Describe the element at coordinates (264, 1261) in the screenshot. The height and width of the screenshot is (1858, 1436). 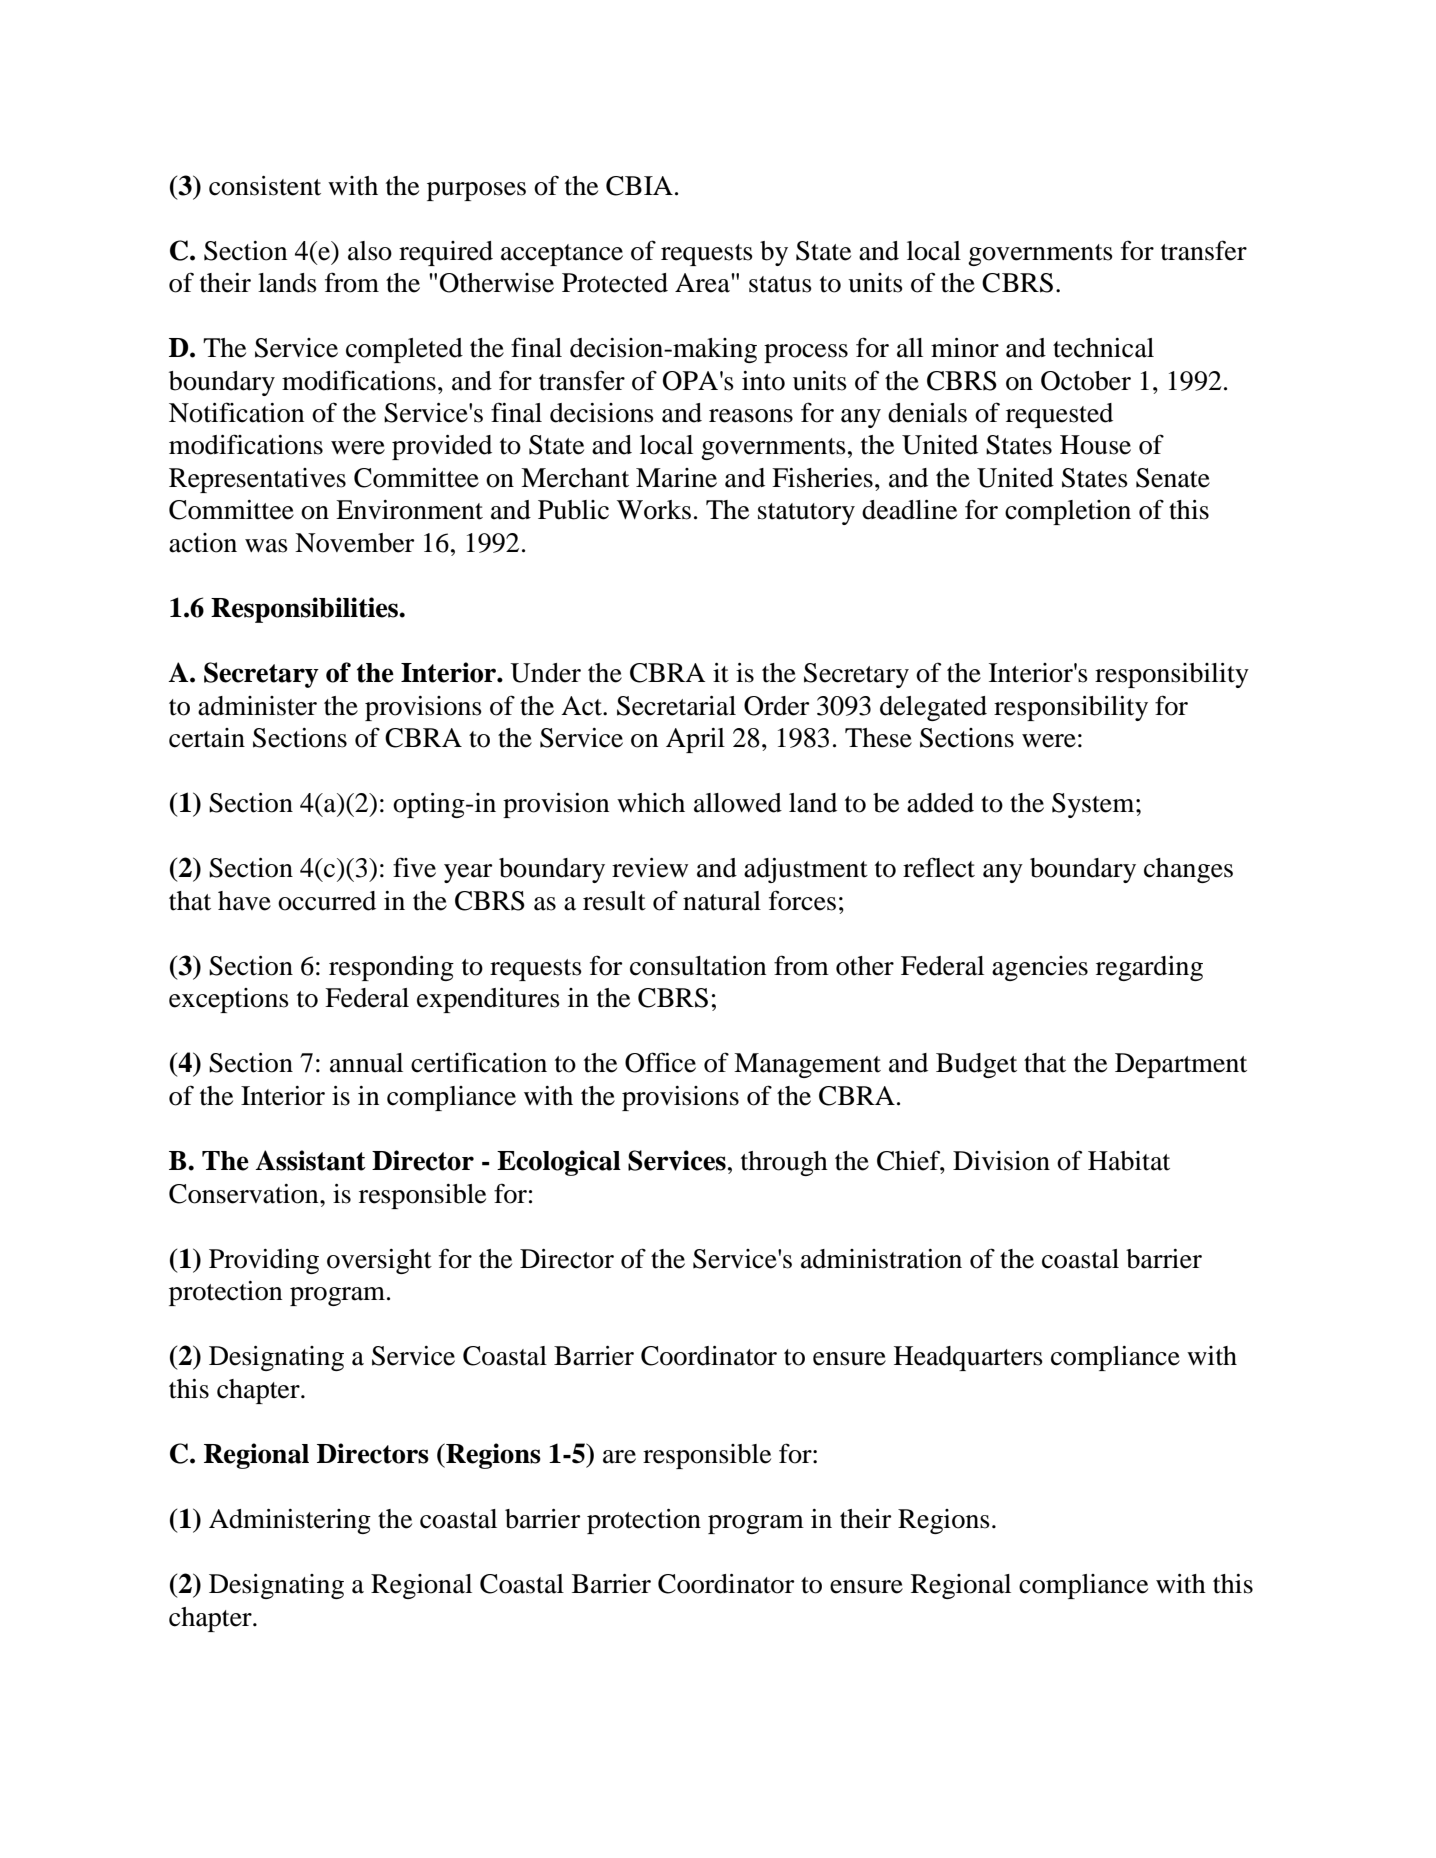
I see `Providing` at that location.
